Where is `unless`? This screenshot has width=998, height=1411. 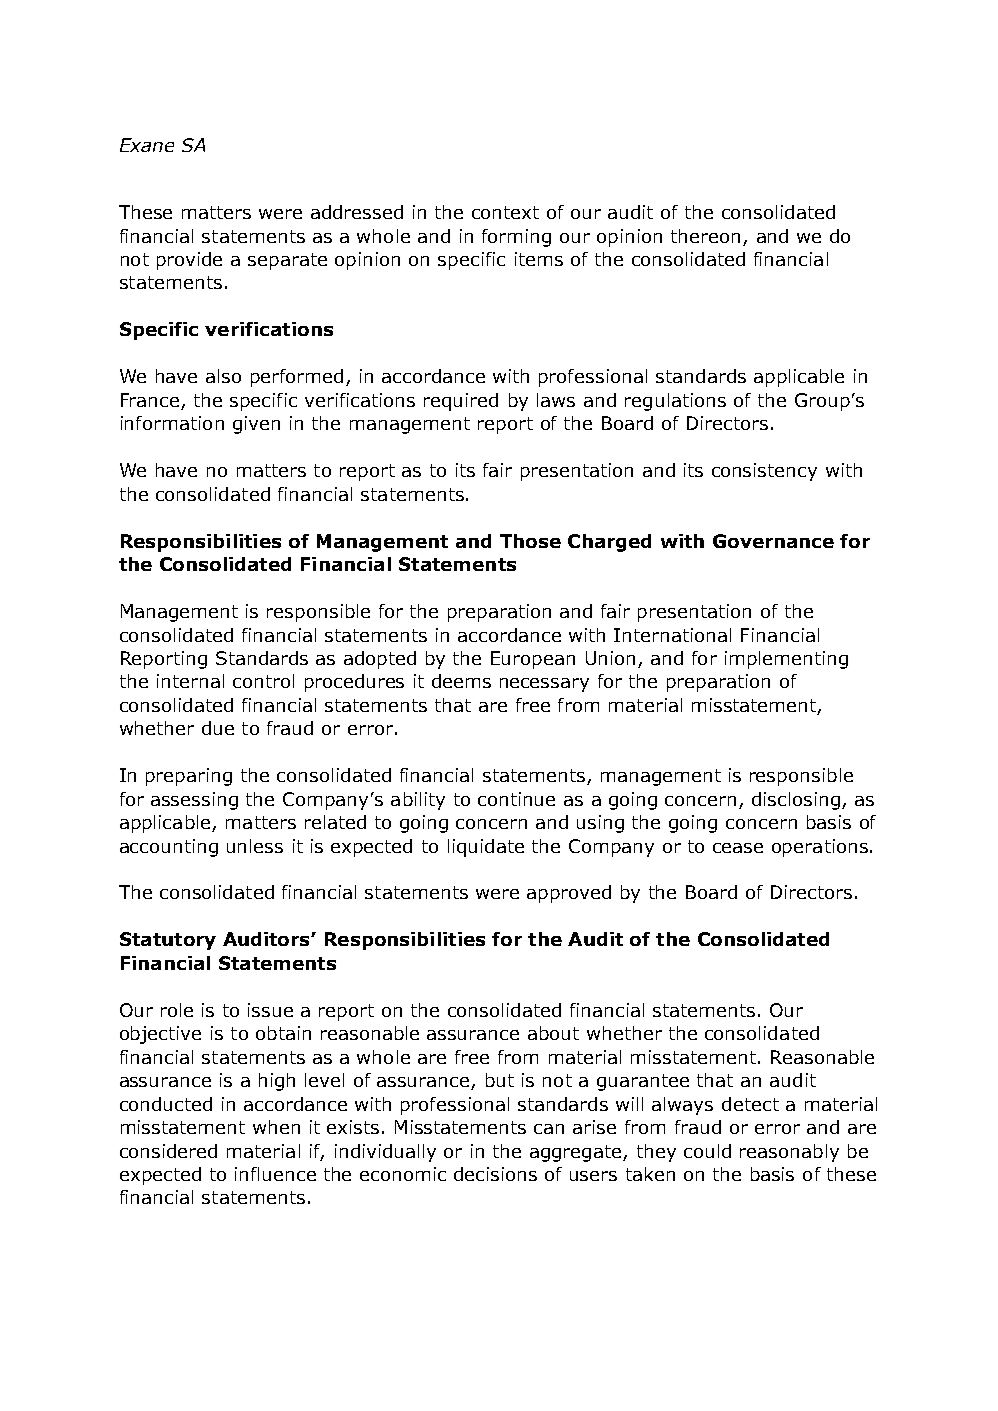 unless is located at coordinates (255, 846).
